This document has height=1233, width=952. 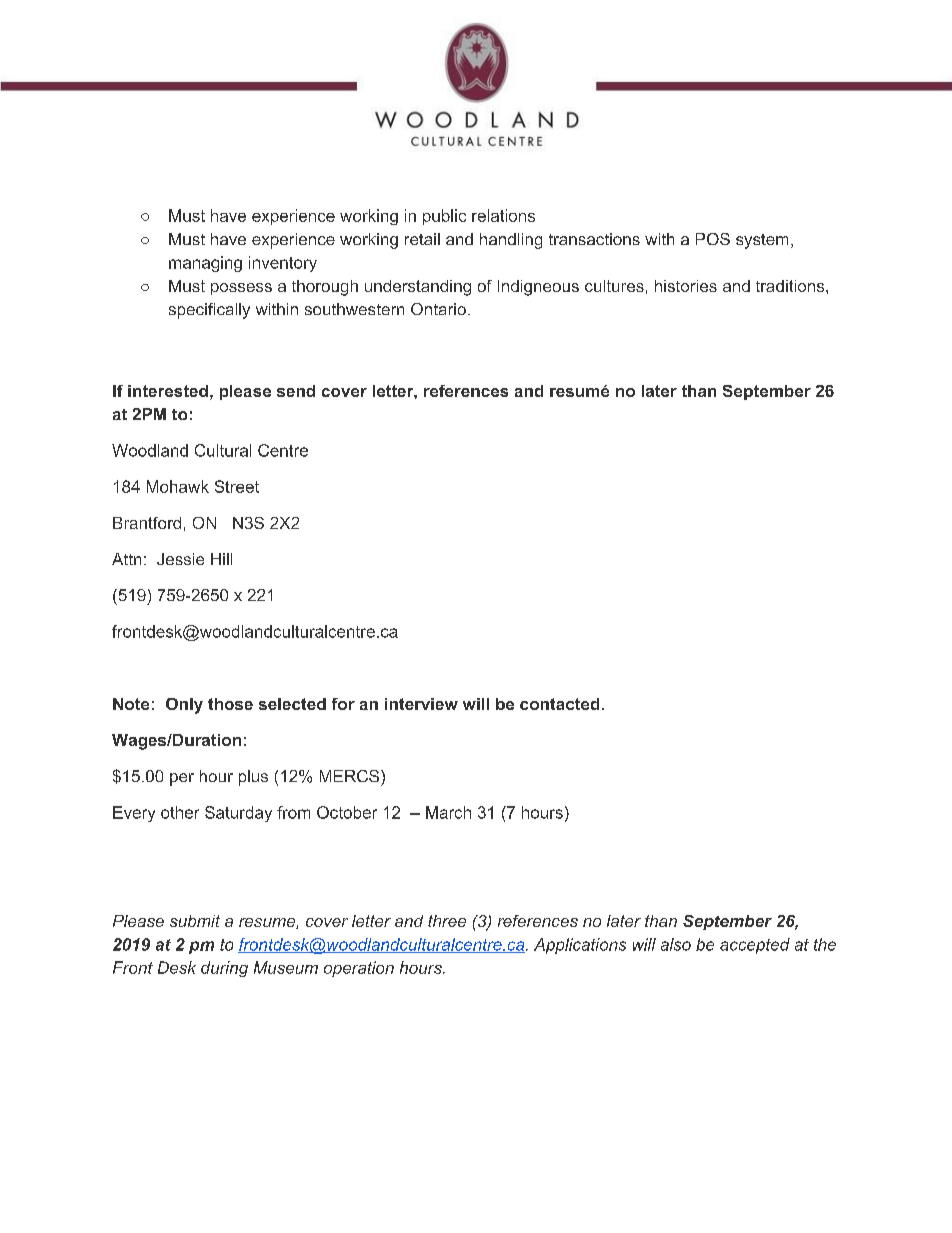 What do you see at coordinates (224, 969) in the document?
I see `during` at bounding box center [224, 969].
